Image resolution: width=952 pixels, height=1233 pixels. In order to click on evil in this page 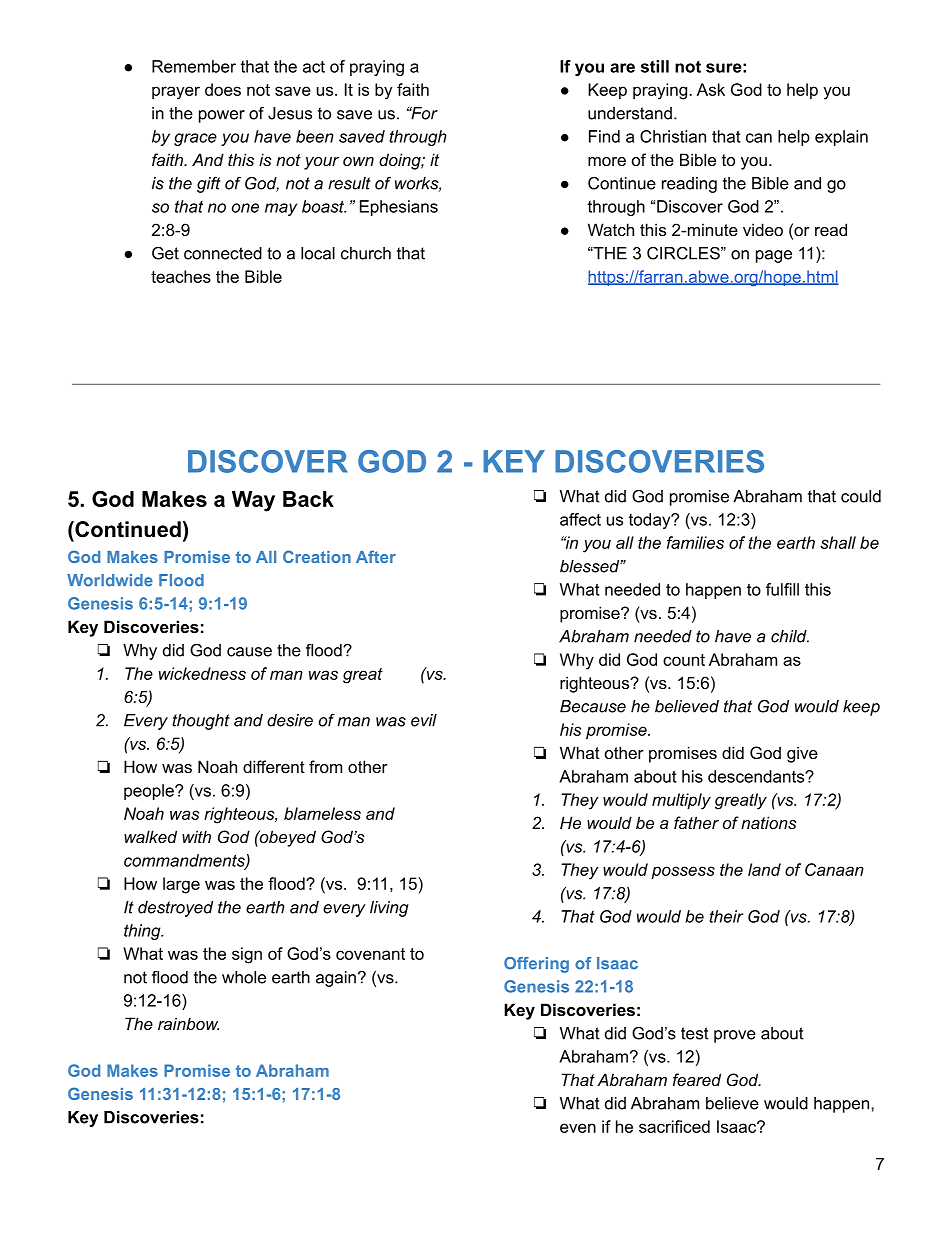, I will do `click(424, 720)`.
